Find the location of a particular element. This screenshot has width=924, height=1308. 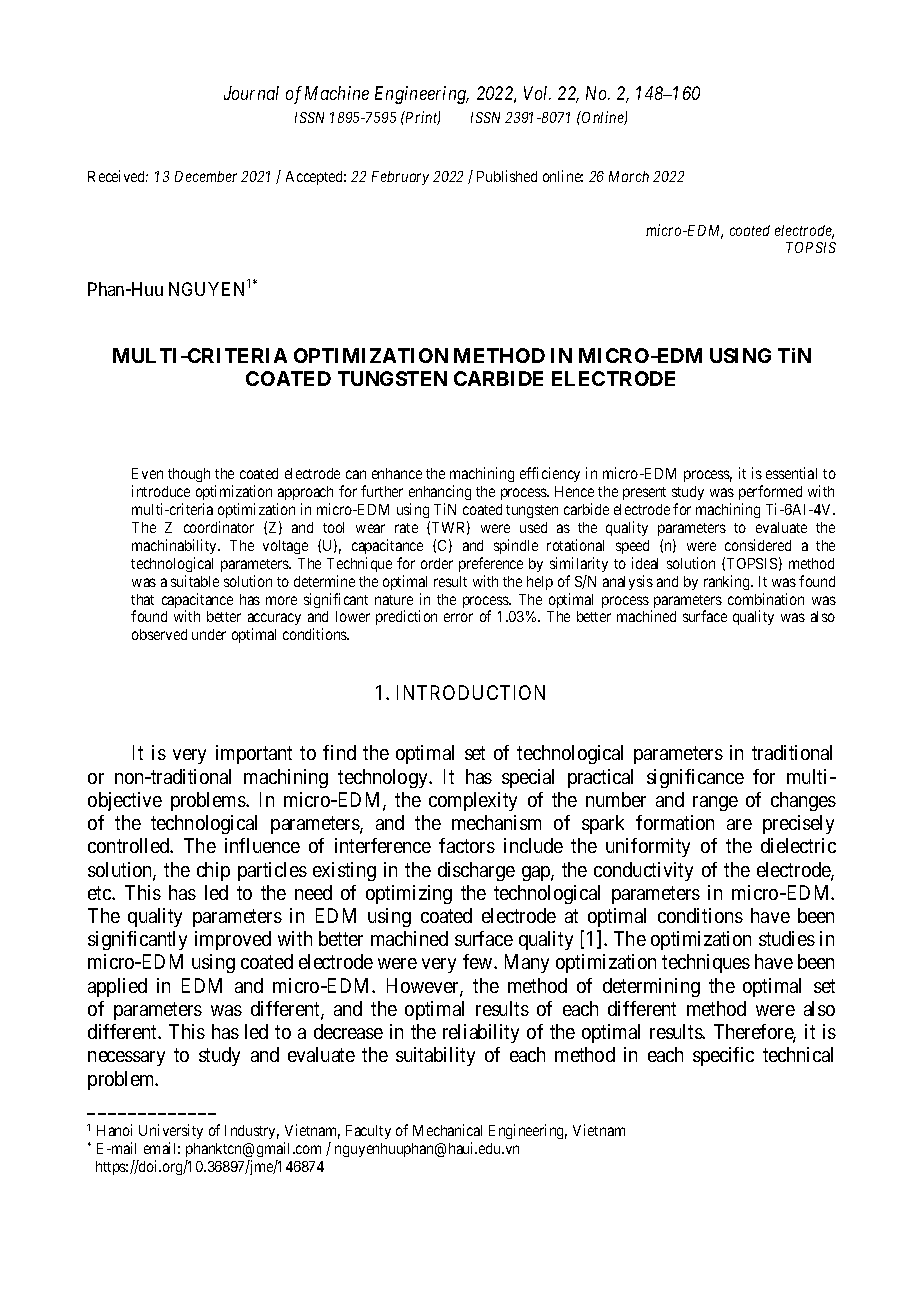

December is located at coordinates (206, 176).
